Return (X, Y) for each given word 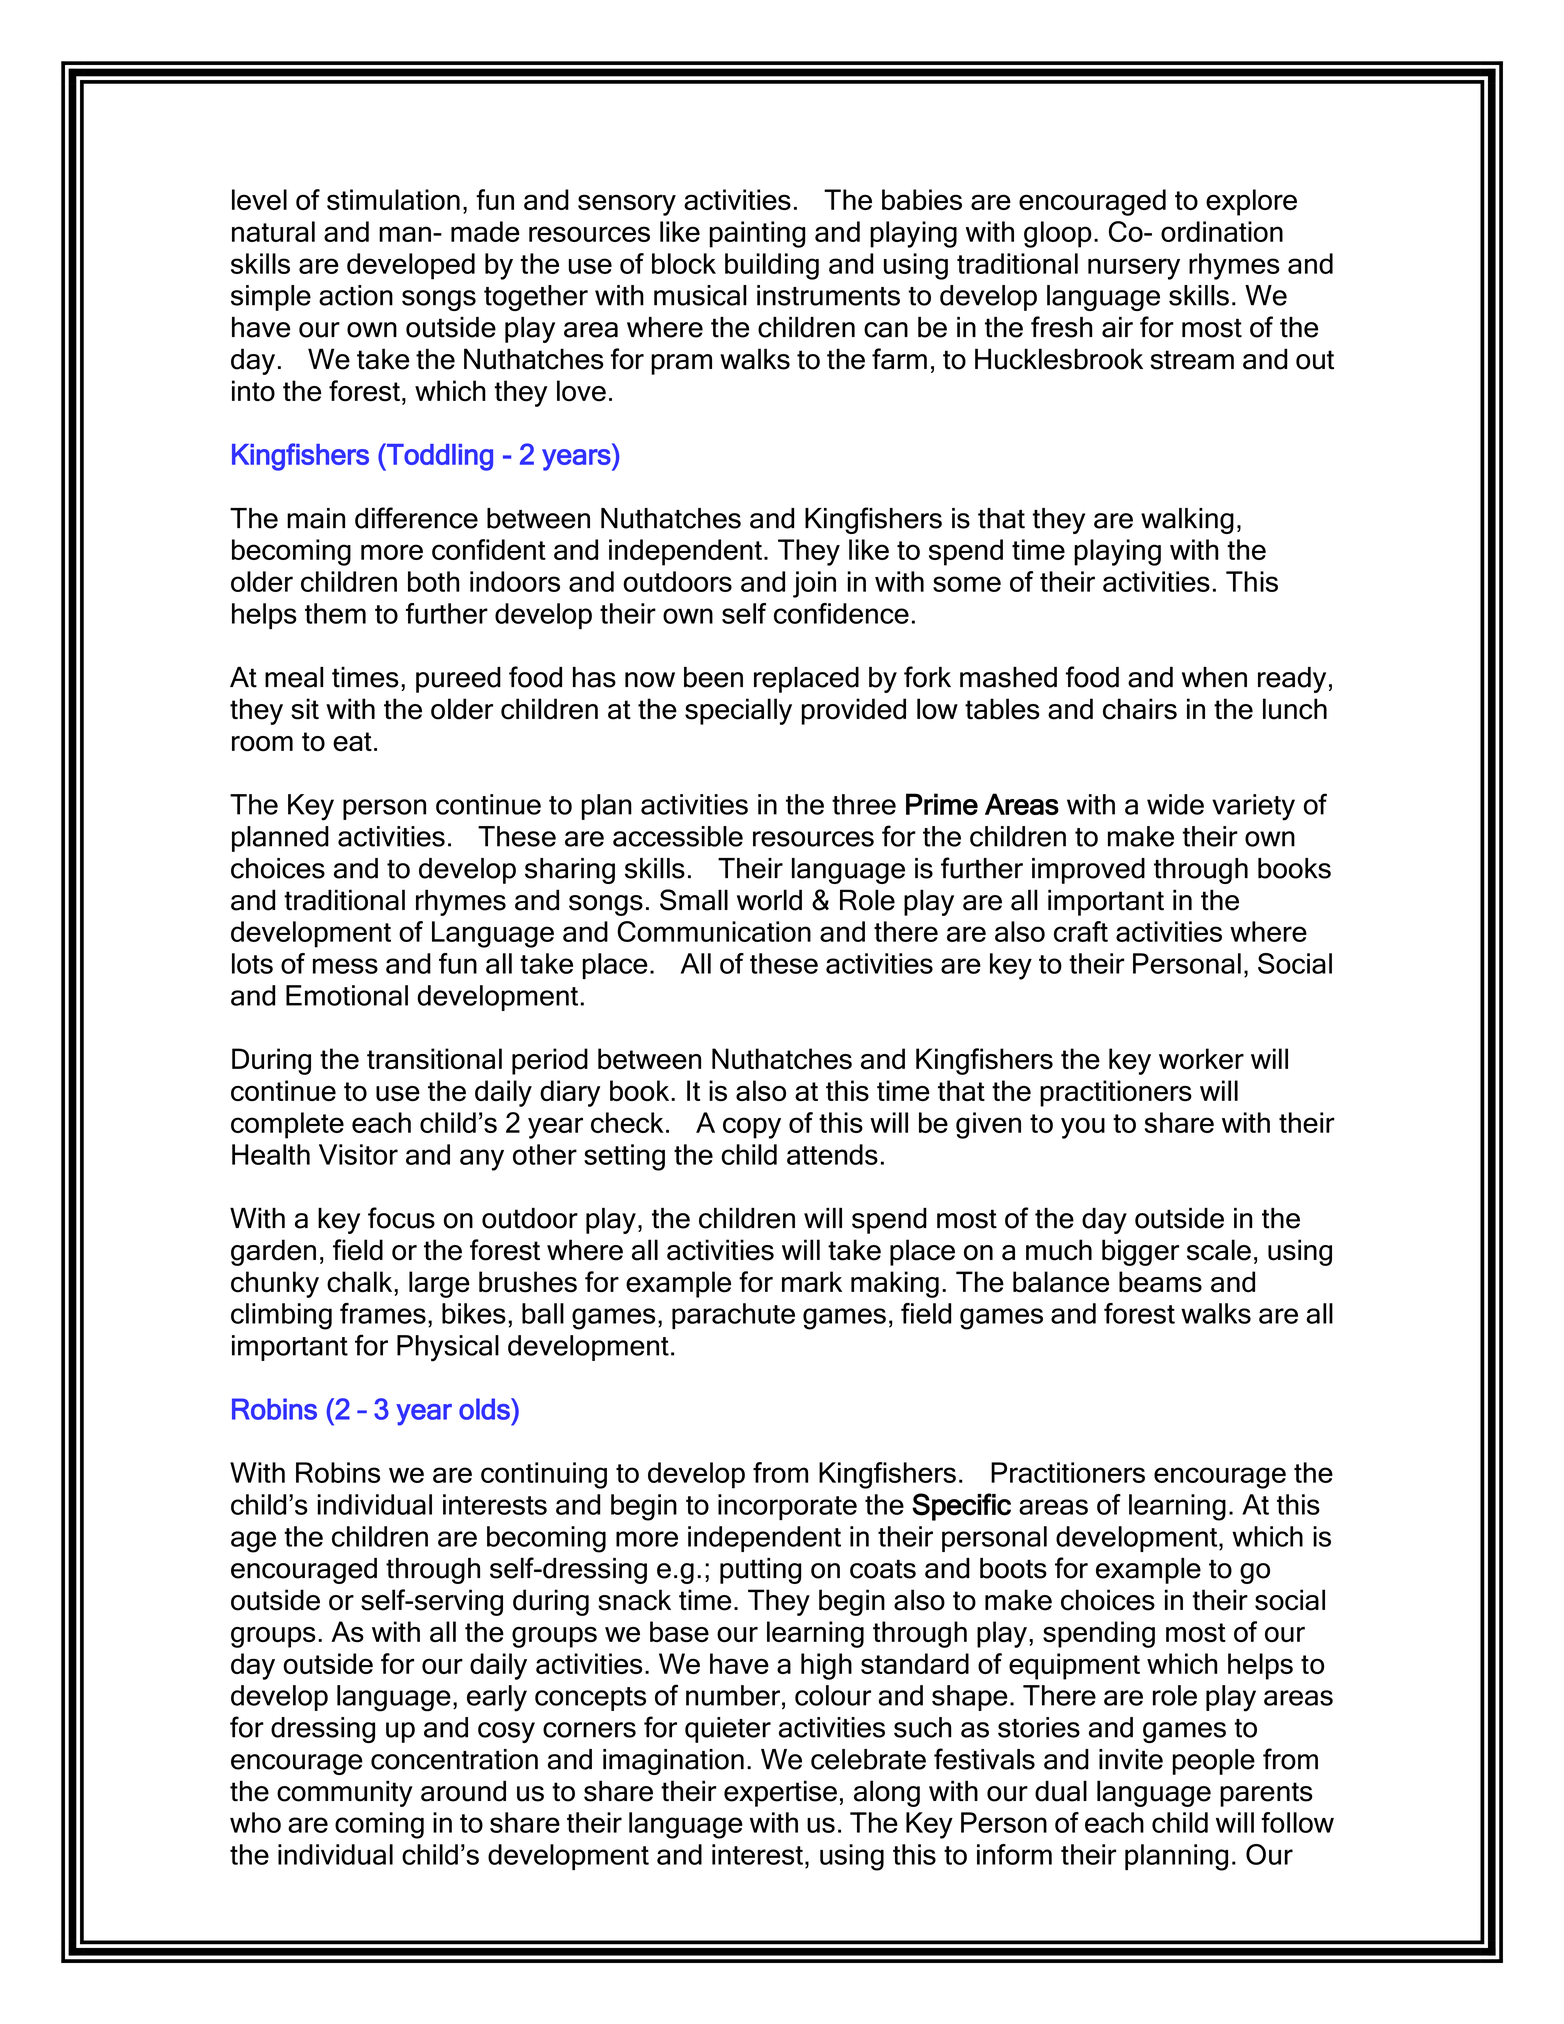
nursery (1134, 269)
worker (1201, 1059)
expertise (780, 1793)
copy (752, 1128)
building (772, 266)
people (1213, 1762)
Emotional (347, 995)
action (356, 295)
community (345, 1793)
